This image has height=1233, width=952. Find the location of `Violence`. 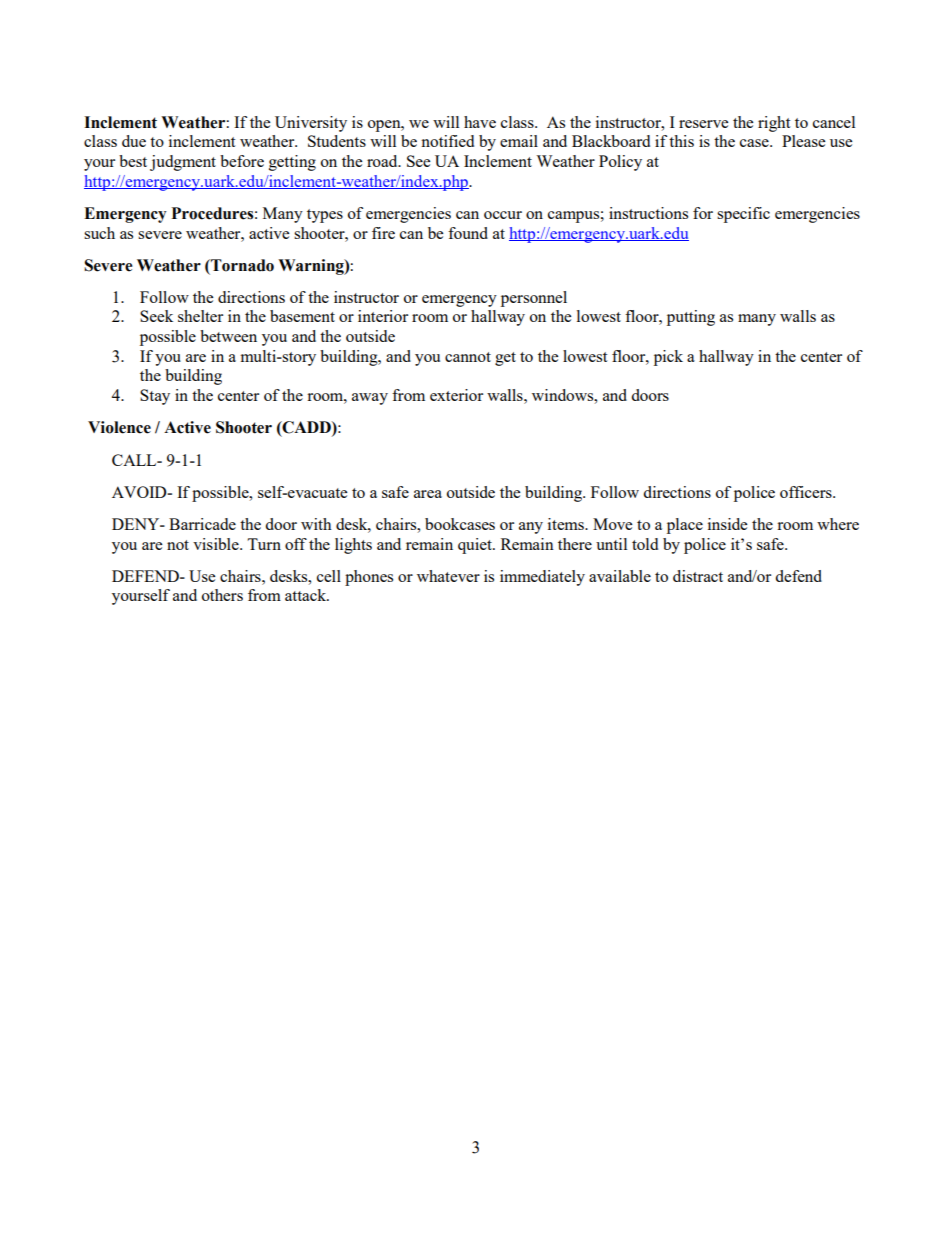

Violence is located at coordinates (119, 427).
